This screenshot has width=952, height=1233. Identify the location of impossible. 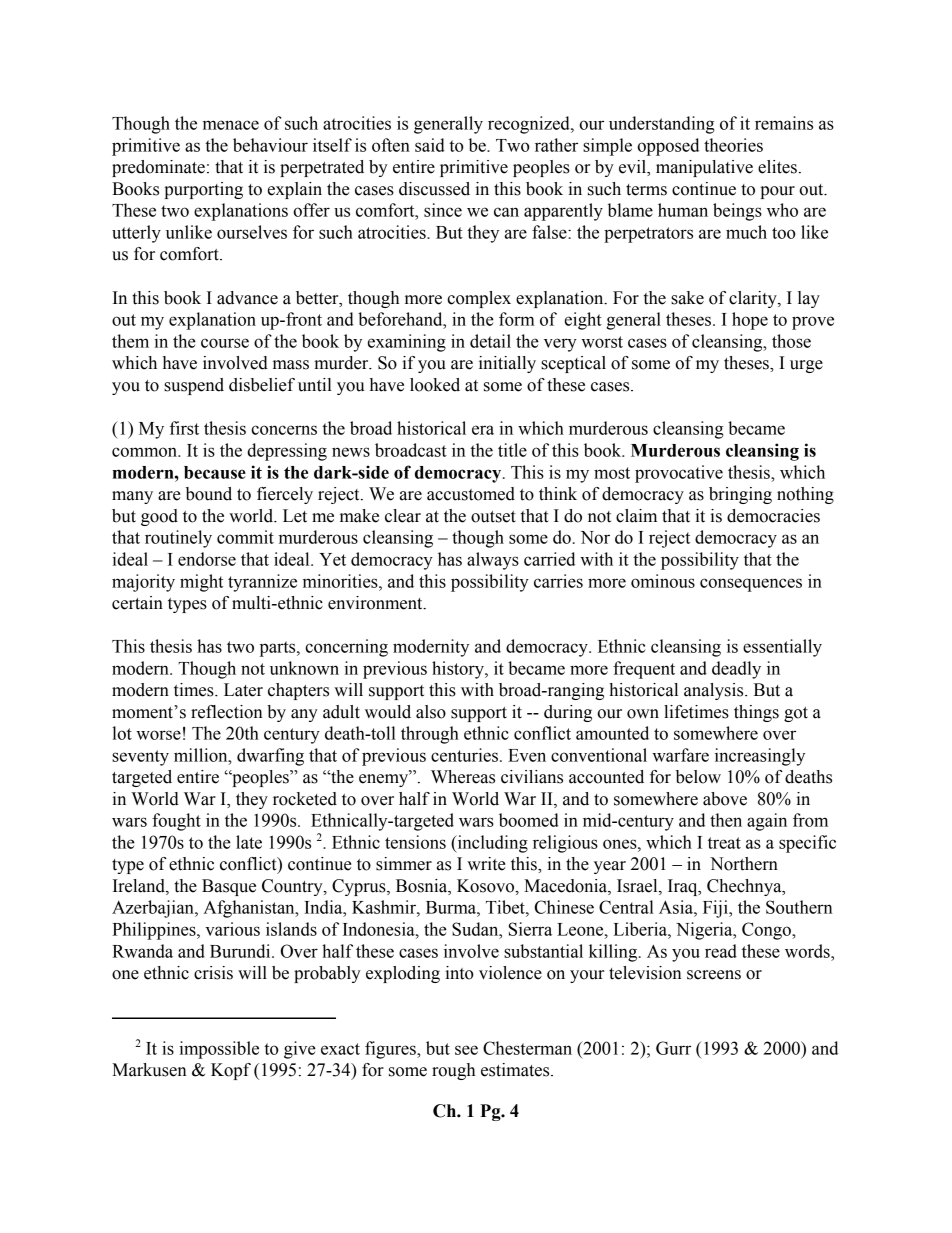
(219, 1050).
